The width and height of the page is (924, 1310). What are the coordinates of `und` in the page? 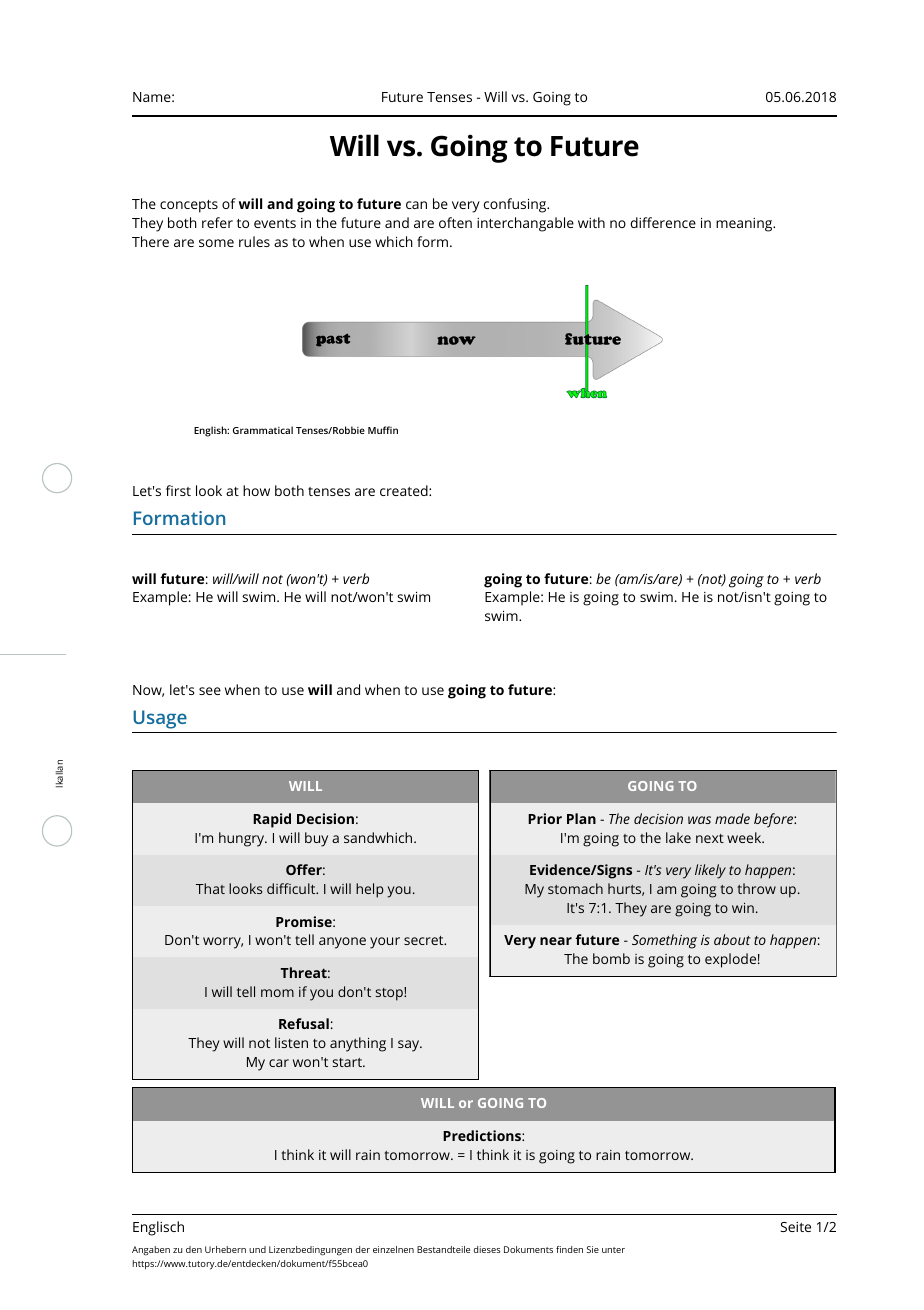 It's located at (257, 1249).
